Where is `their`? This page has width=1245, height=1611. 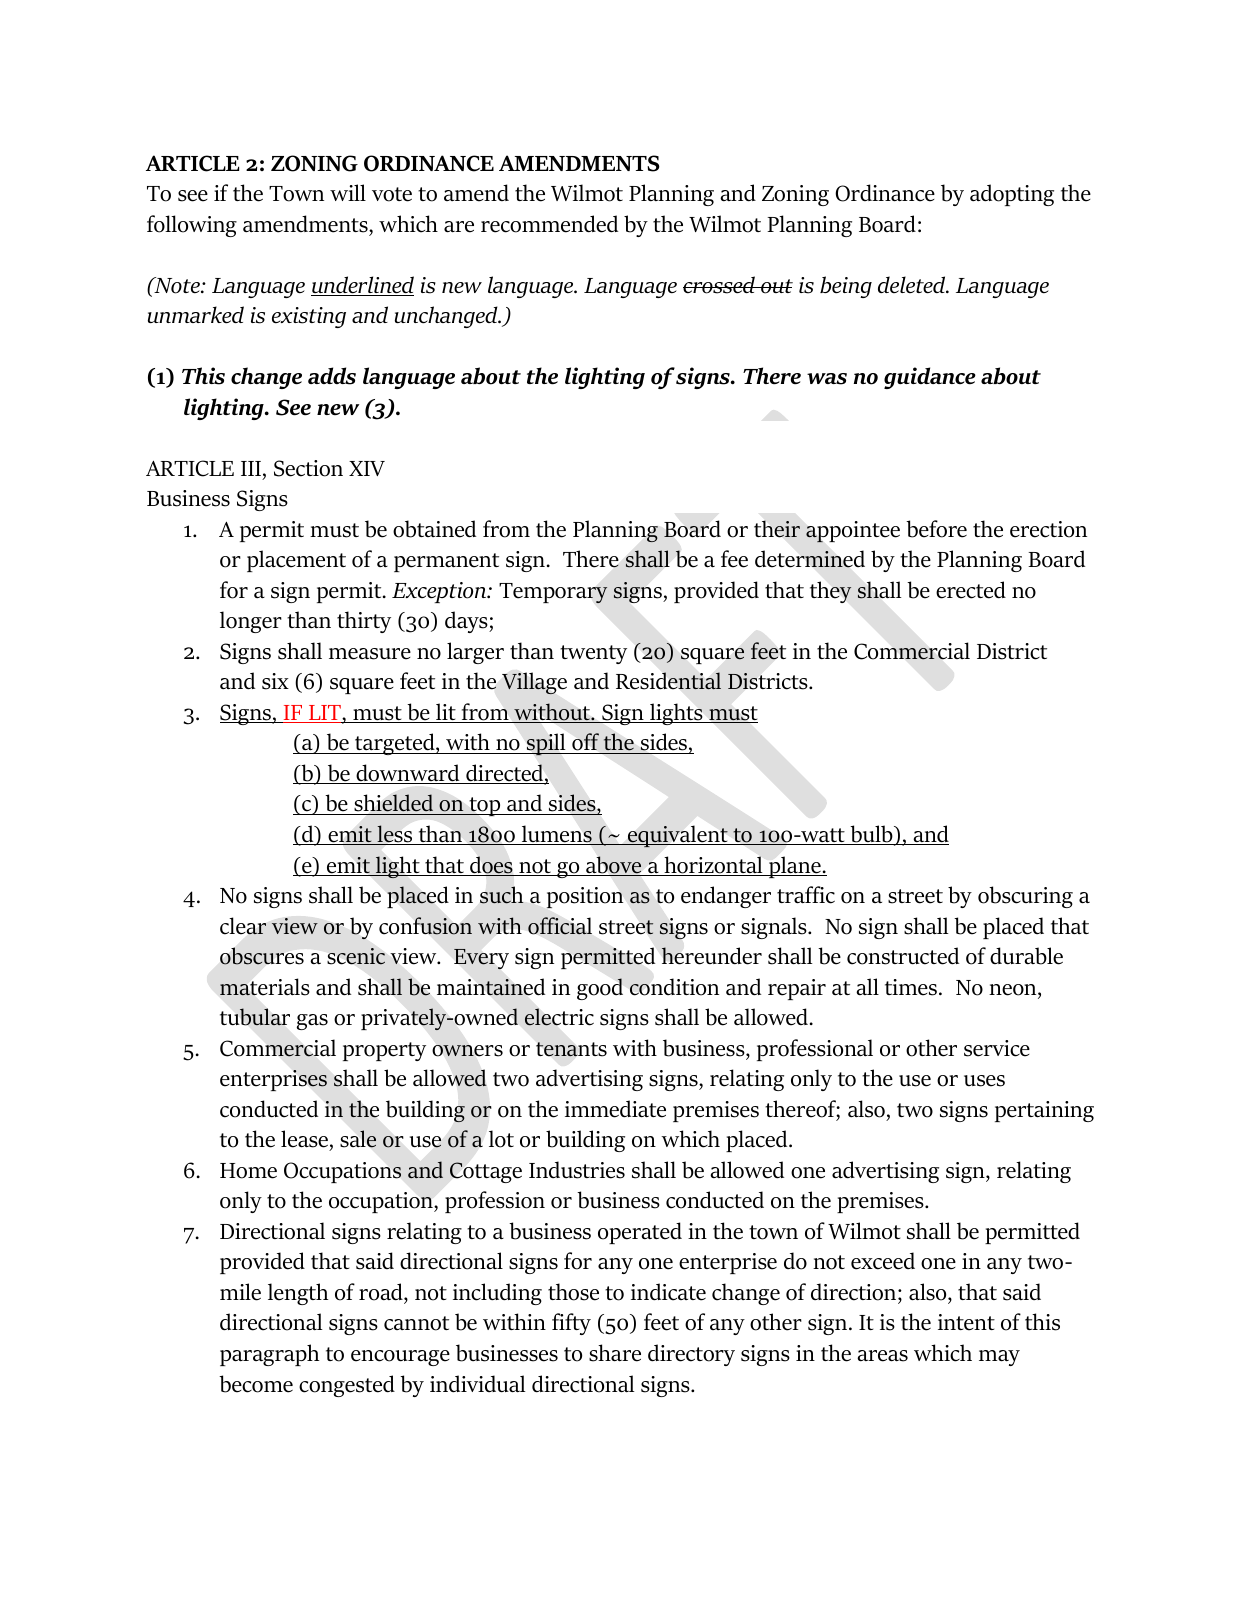
their is located at coordinates (777, 529).
